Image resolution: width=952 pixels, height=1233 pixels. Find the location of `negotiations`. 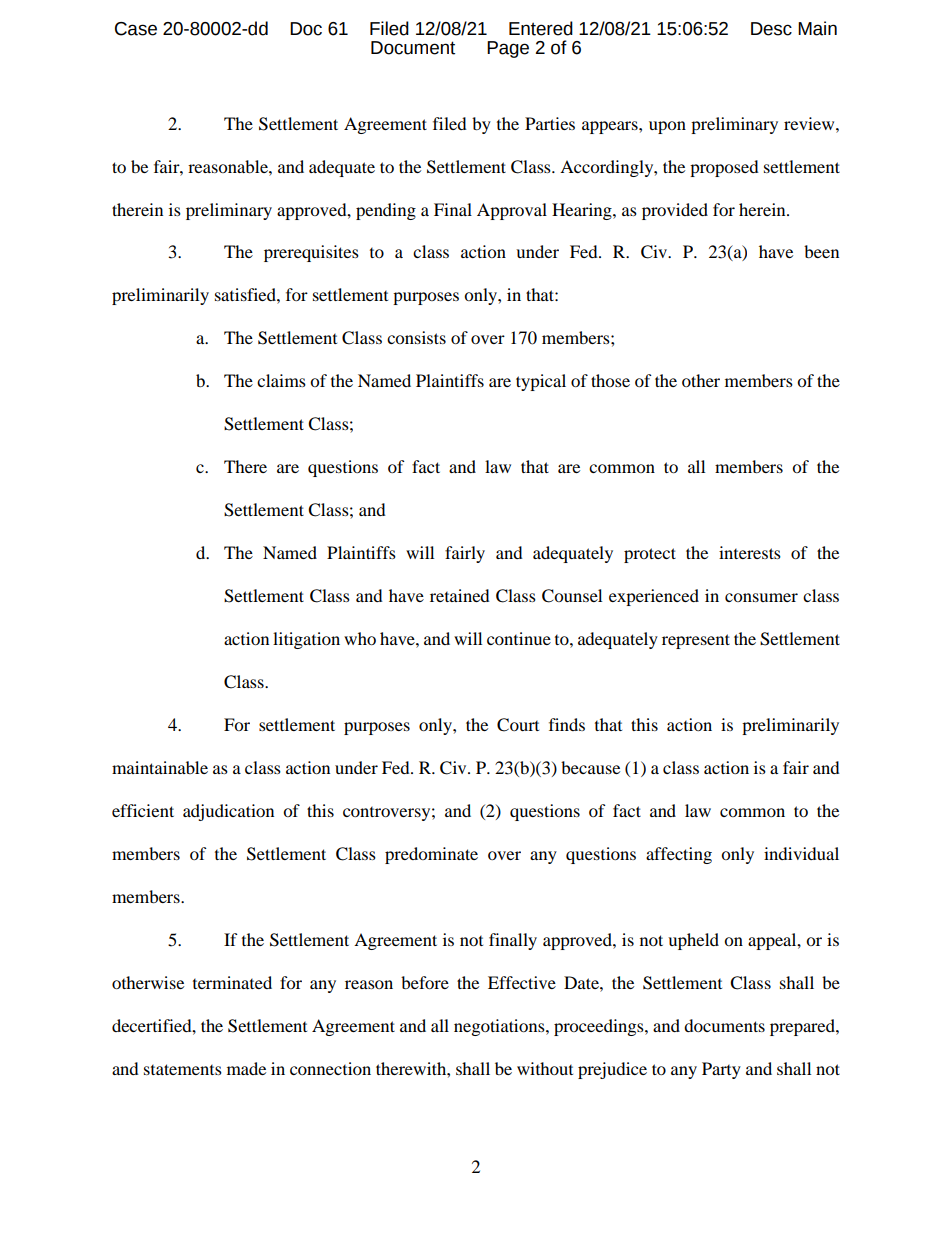

negotiations is located at coordinates (500, 1027).
